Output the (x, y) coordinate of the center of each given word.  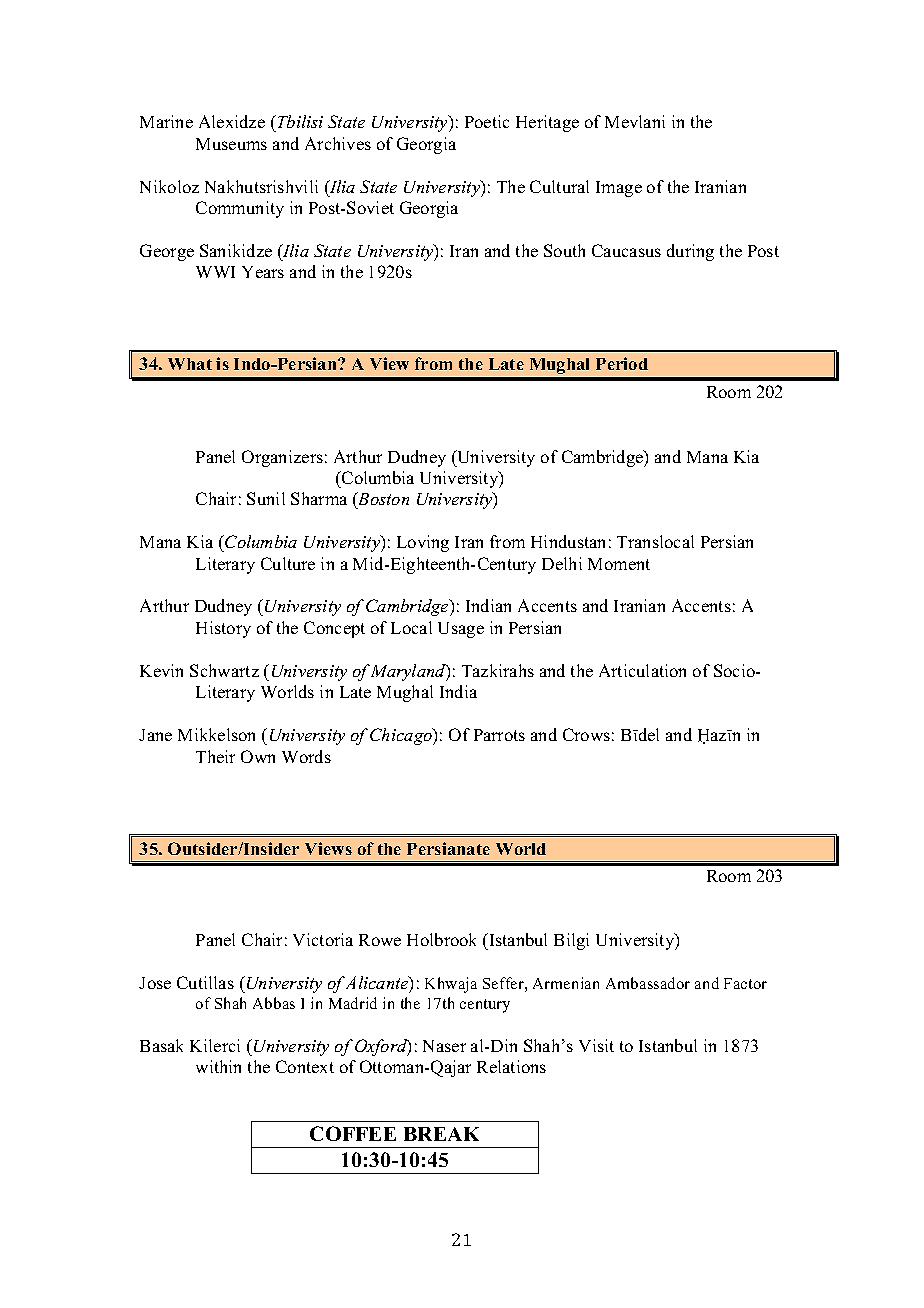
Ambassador (648, 983)
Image (619, 189)
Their (215, 756)
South (564, 250)
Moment (619, 564)
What (190, 364)
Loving (423, 543)
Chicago (402, 736)
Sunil (266, 498)
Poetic (487, 121)
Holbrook (441, 939)
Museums (231, 144)
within (218, 1066)
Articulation (642, 670)
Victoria (323, 939)
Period (622, 363)
